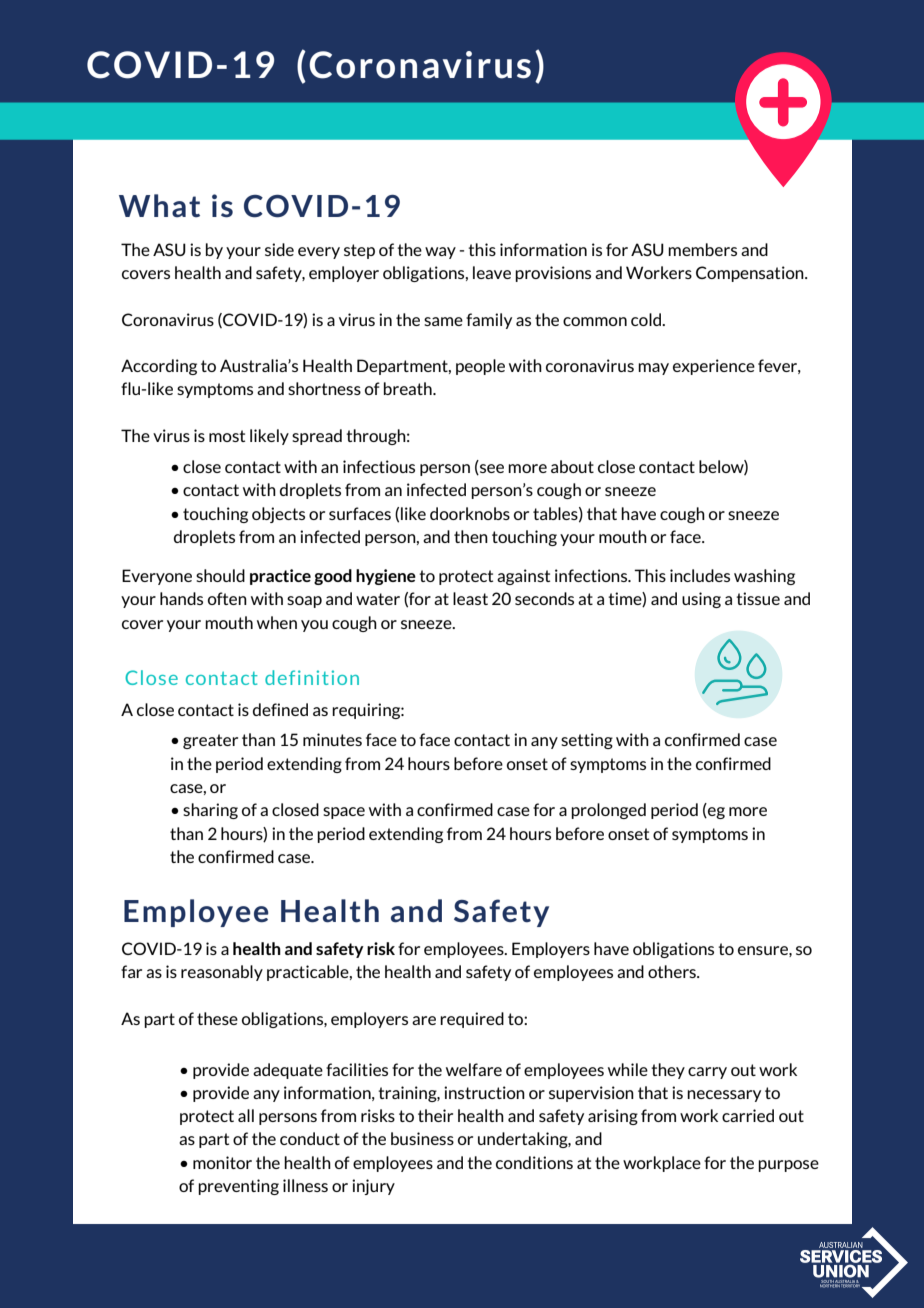 Image resolution: width=924 pixels, height=1308 pixels. I want to click on defined, so click(280, 709).
